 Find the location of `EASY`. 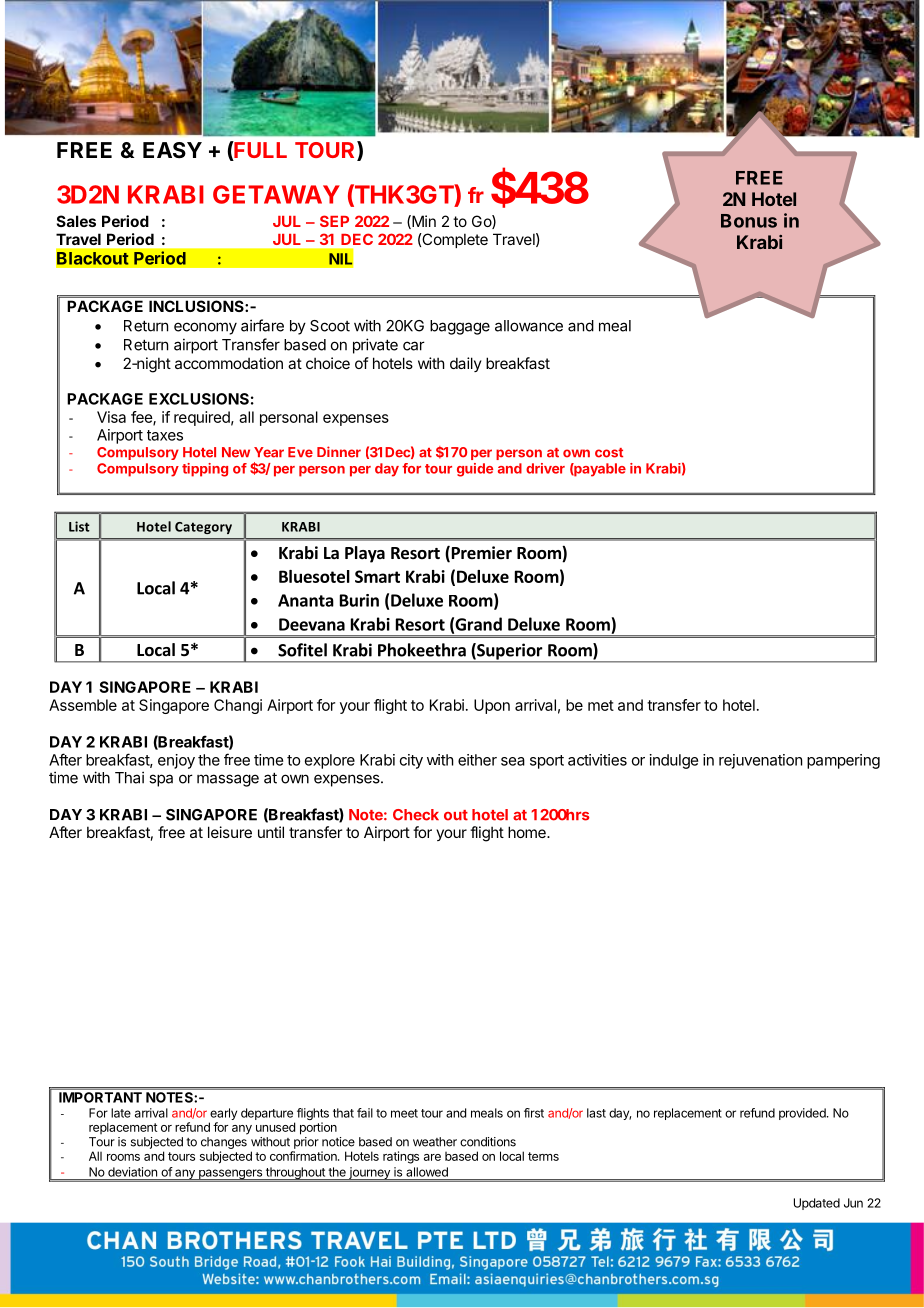

EASY is located at coordinates (172, 150).
